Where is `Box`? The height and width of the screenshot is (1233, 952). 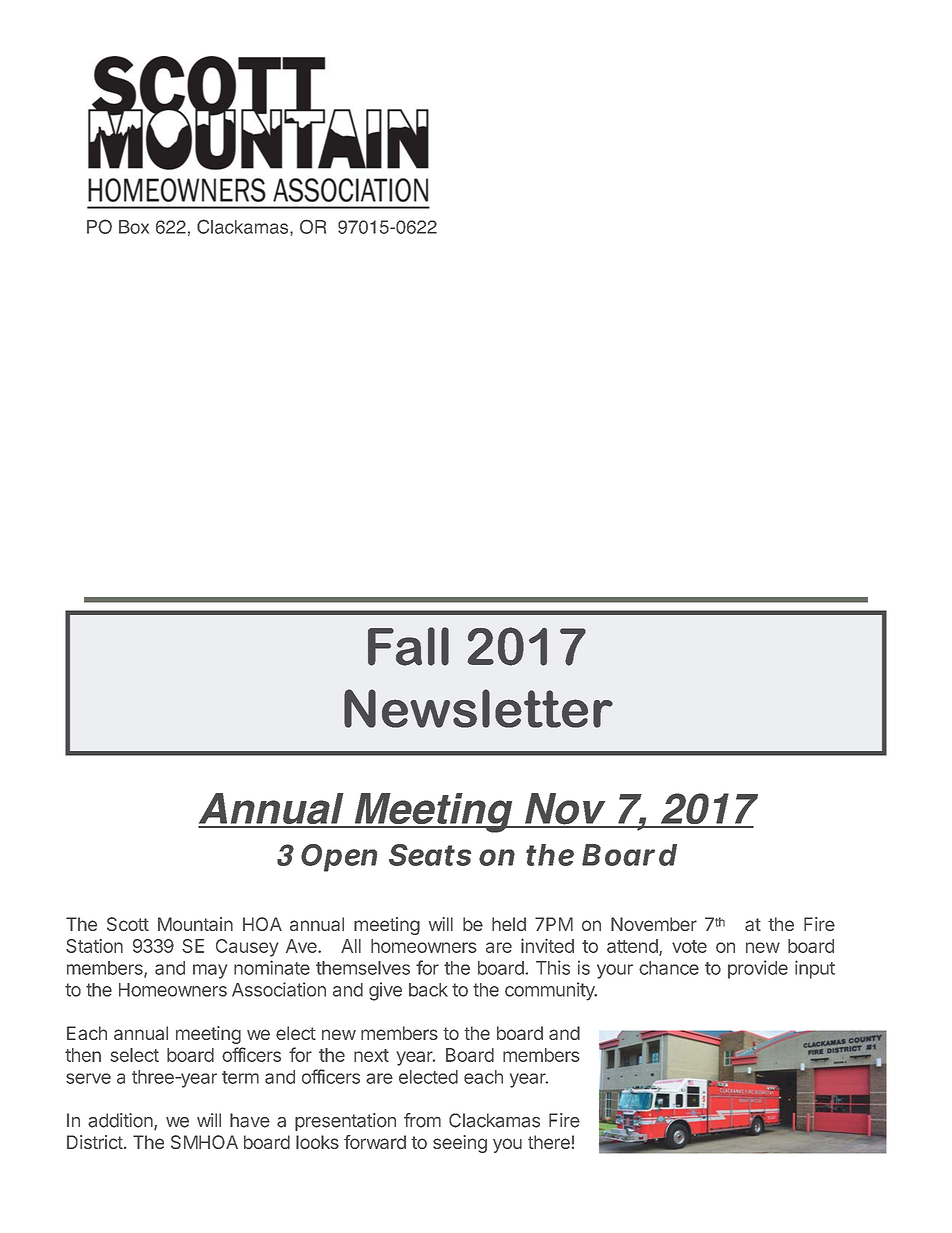 Box is located at coordinates (134, 227).
